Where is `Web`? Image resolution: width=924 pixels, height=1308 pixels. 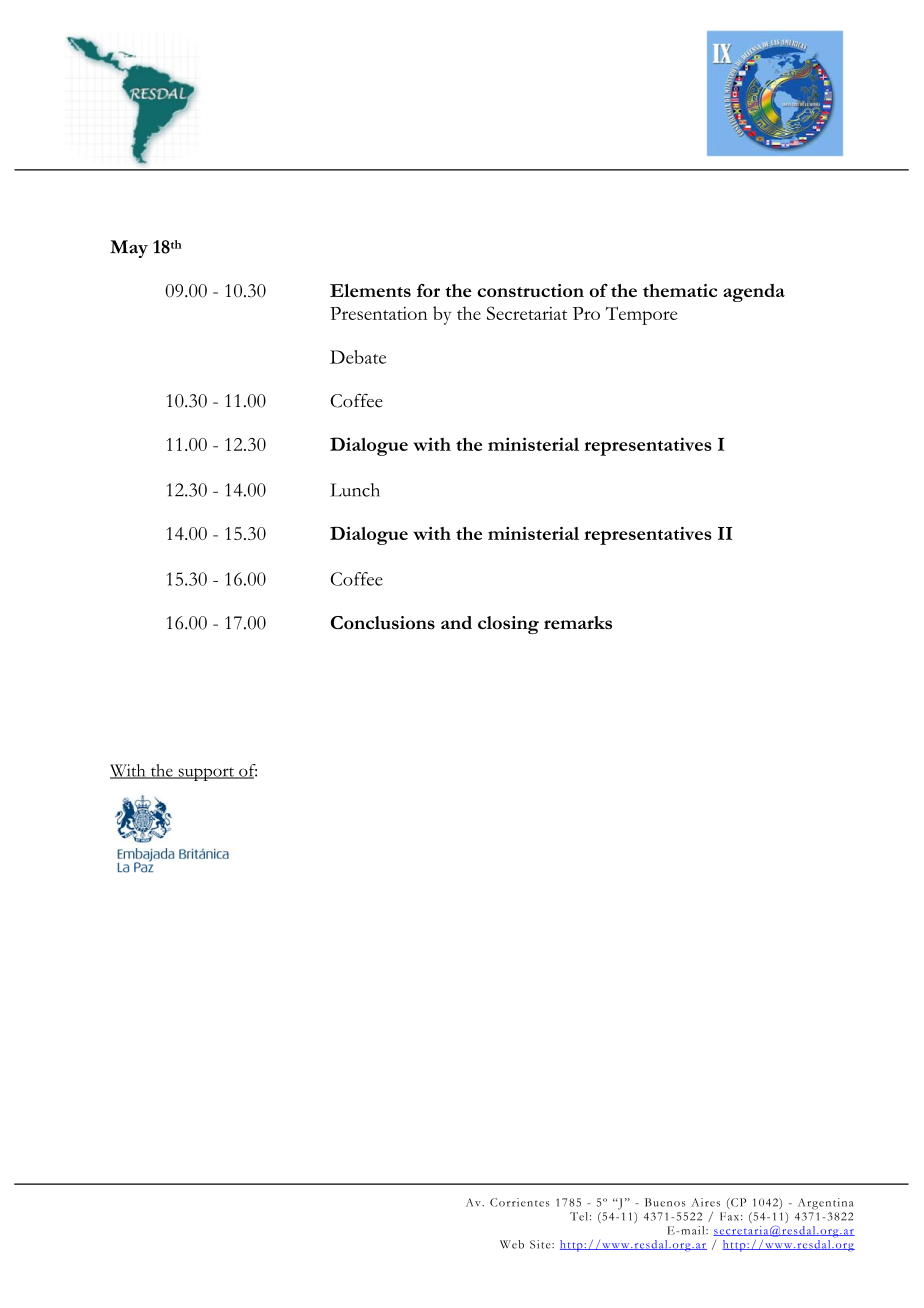 Web is located at coordinates (512, 1244).
